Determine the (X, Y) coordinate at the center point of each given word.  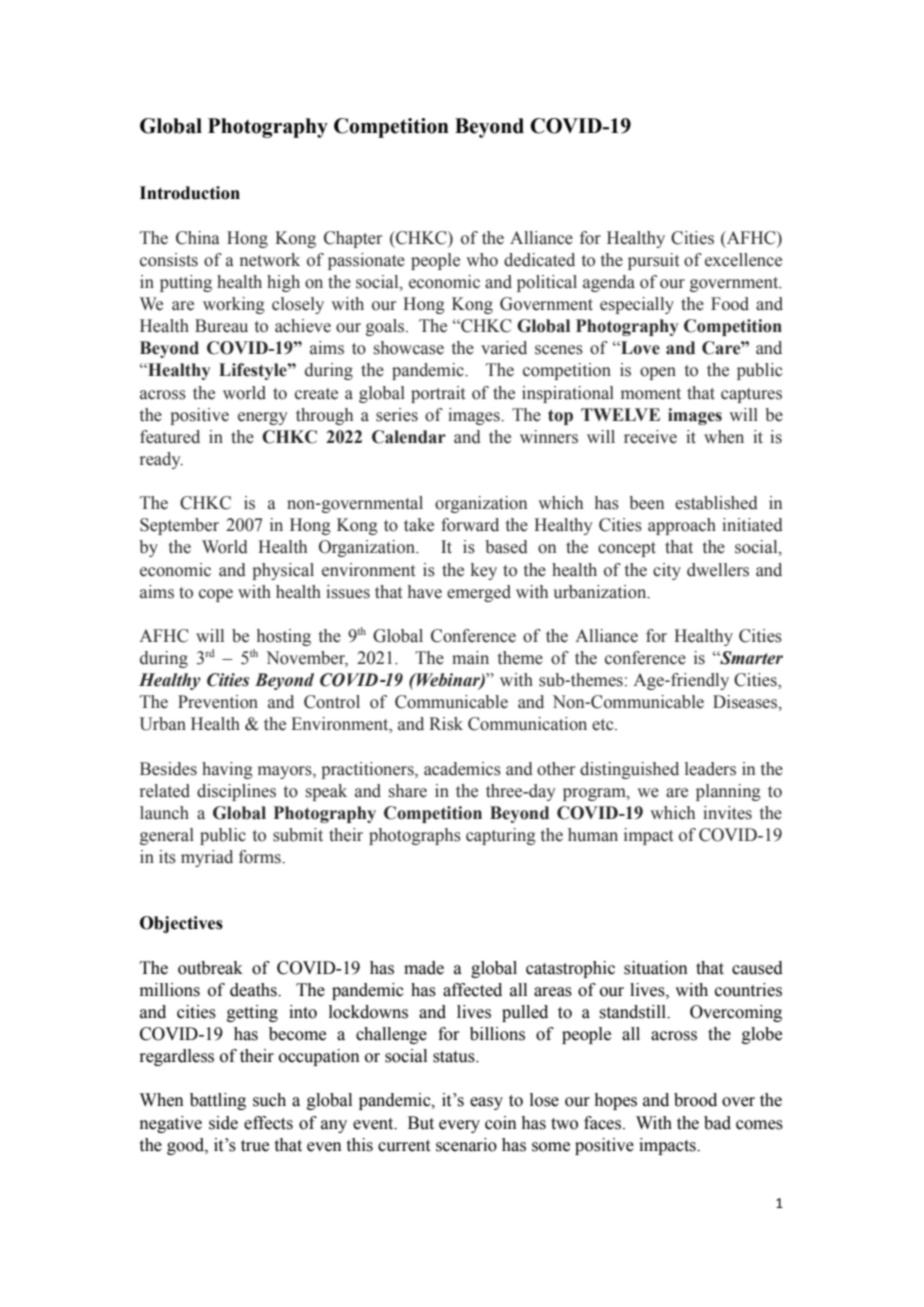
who (482, 260)
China (198, 238)
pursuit (653, 261)
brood (695, 1100)
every (459, 1126)
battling (218, 1101)
